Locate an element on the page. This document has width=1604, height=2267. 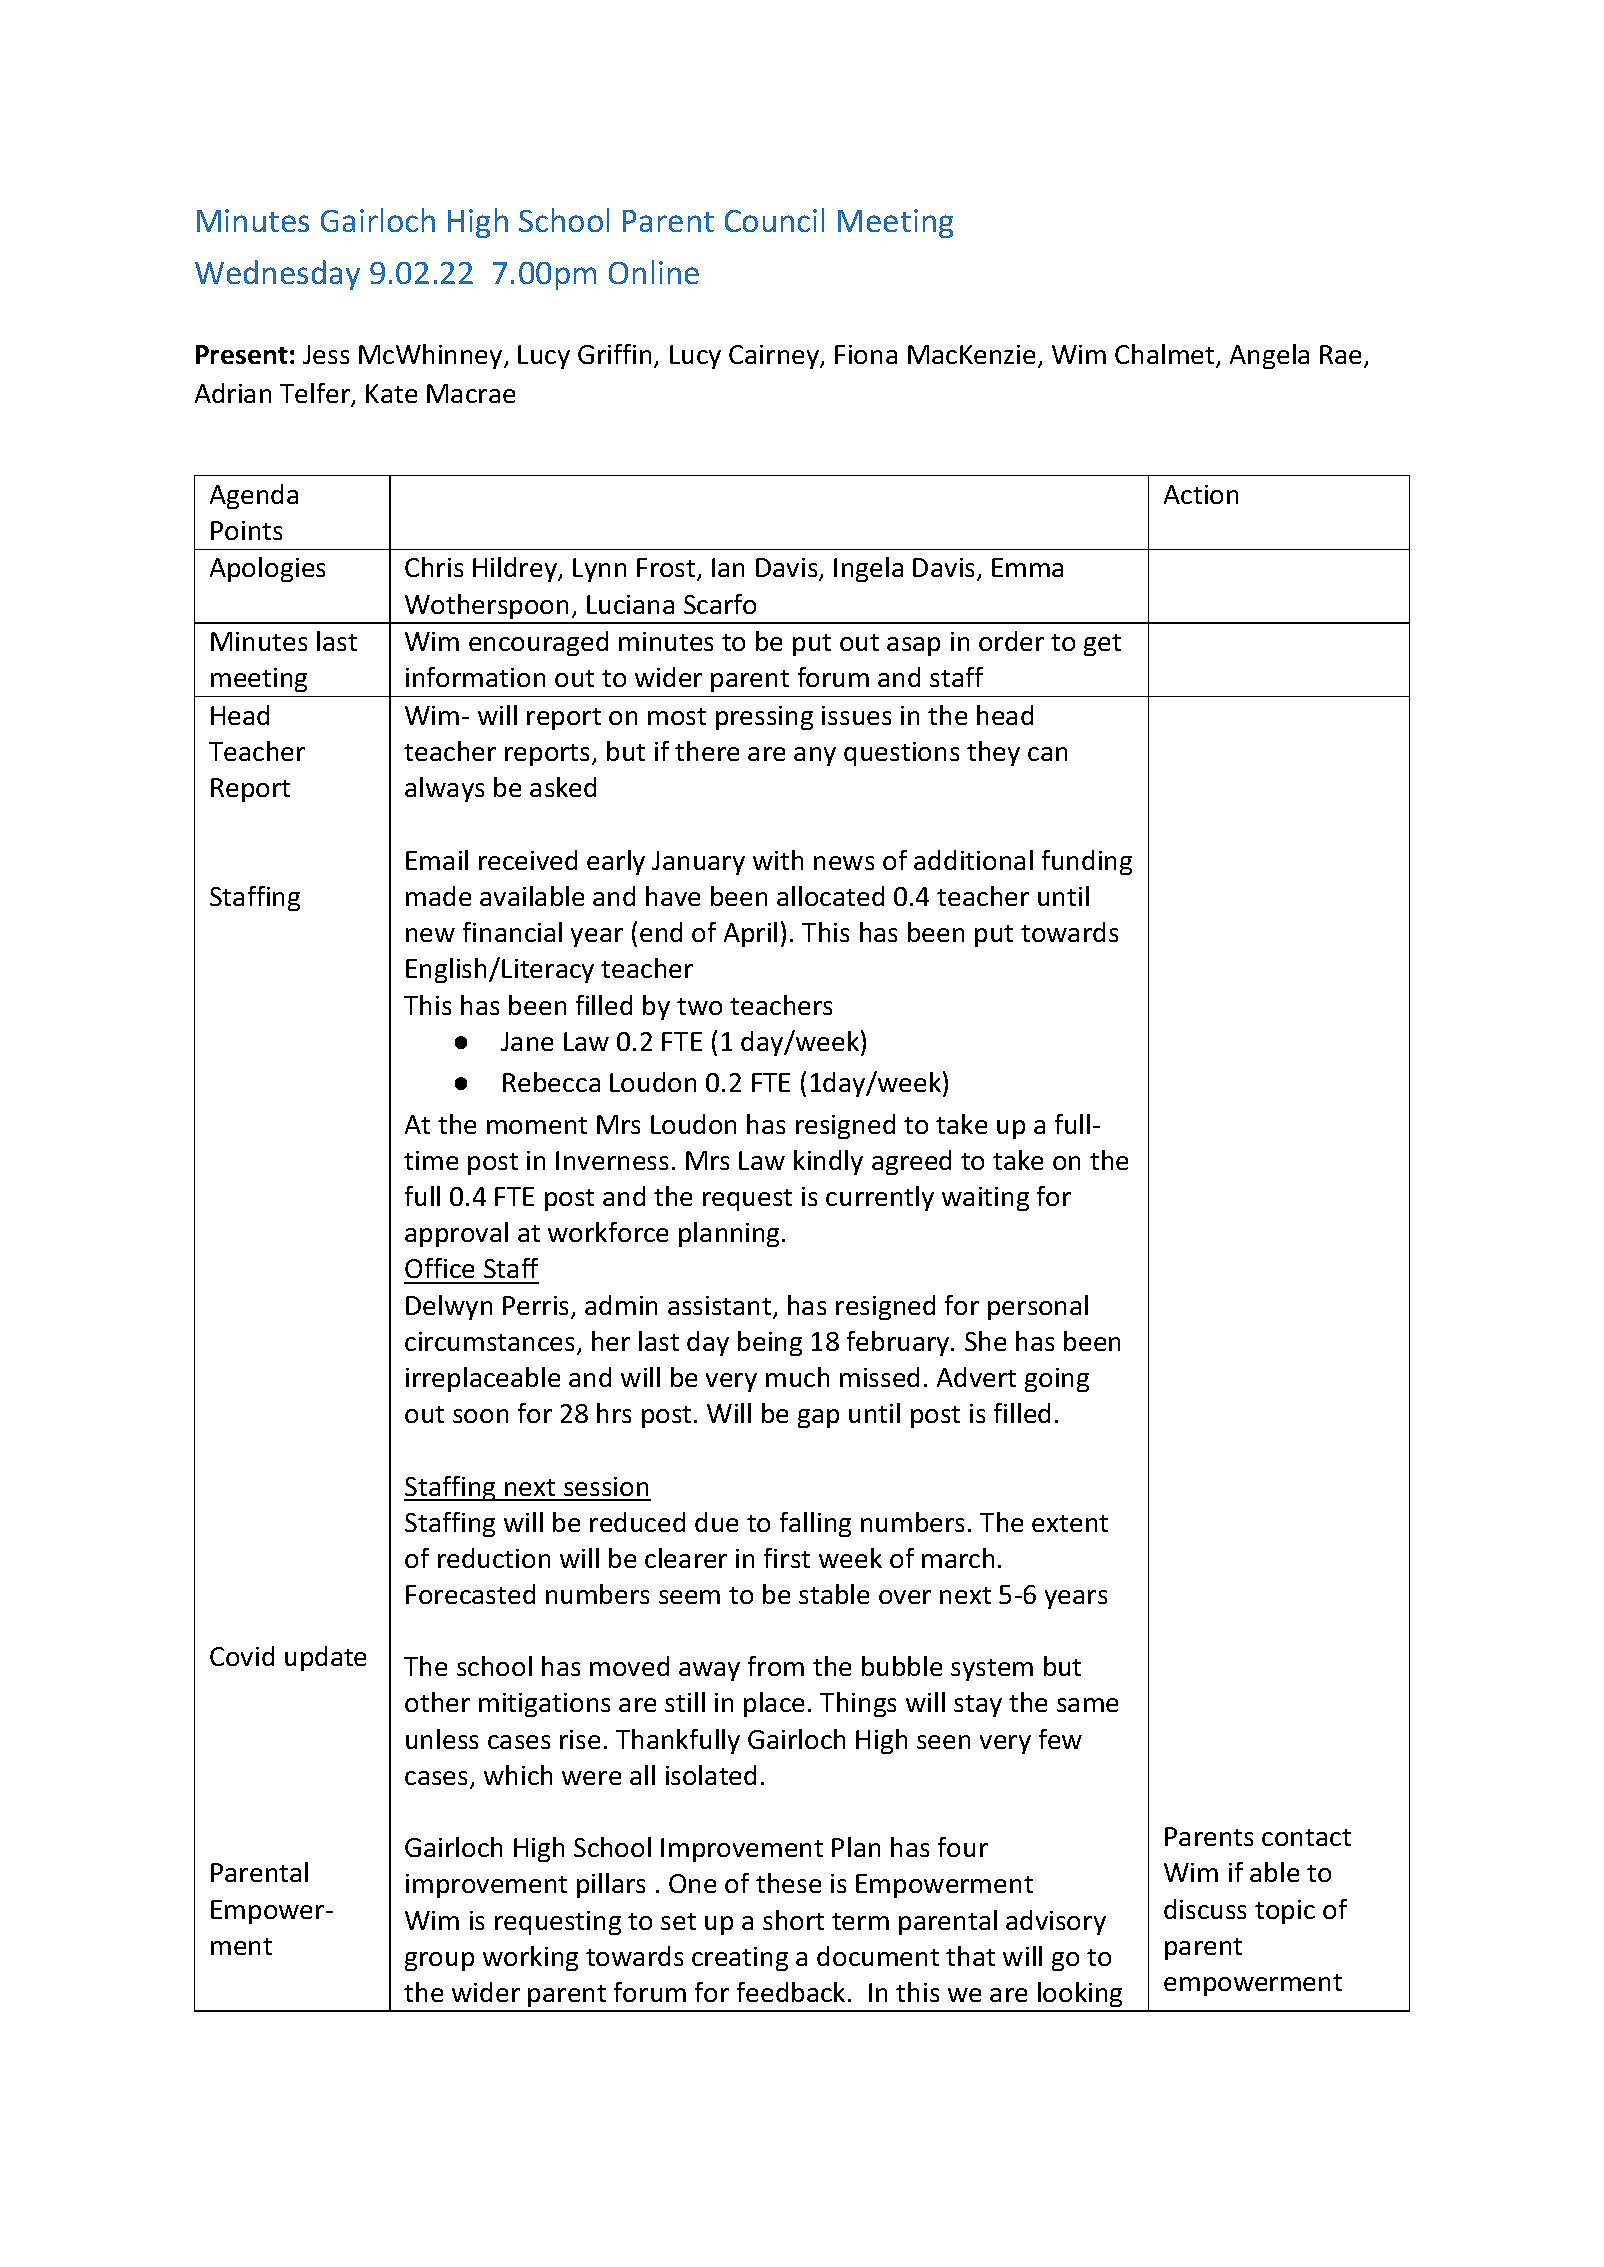
Council is located at coordinates (774, 220).
